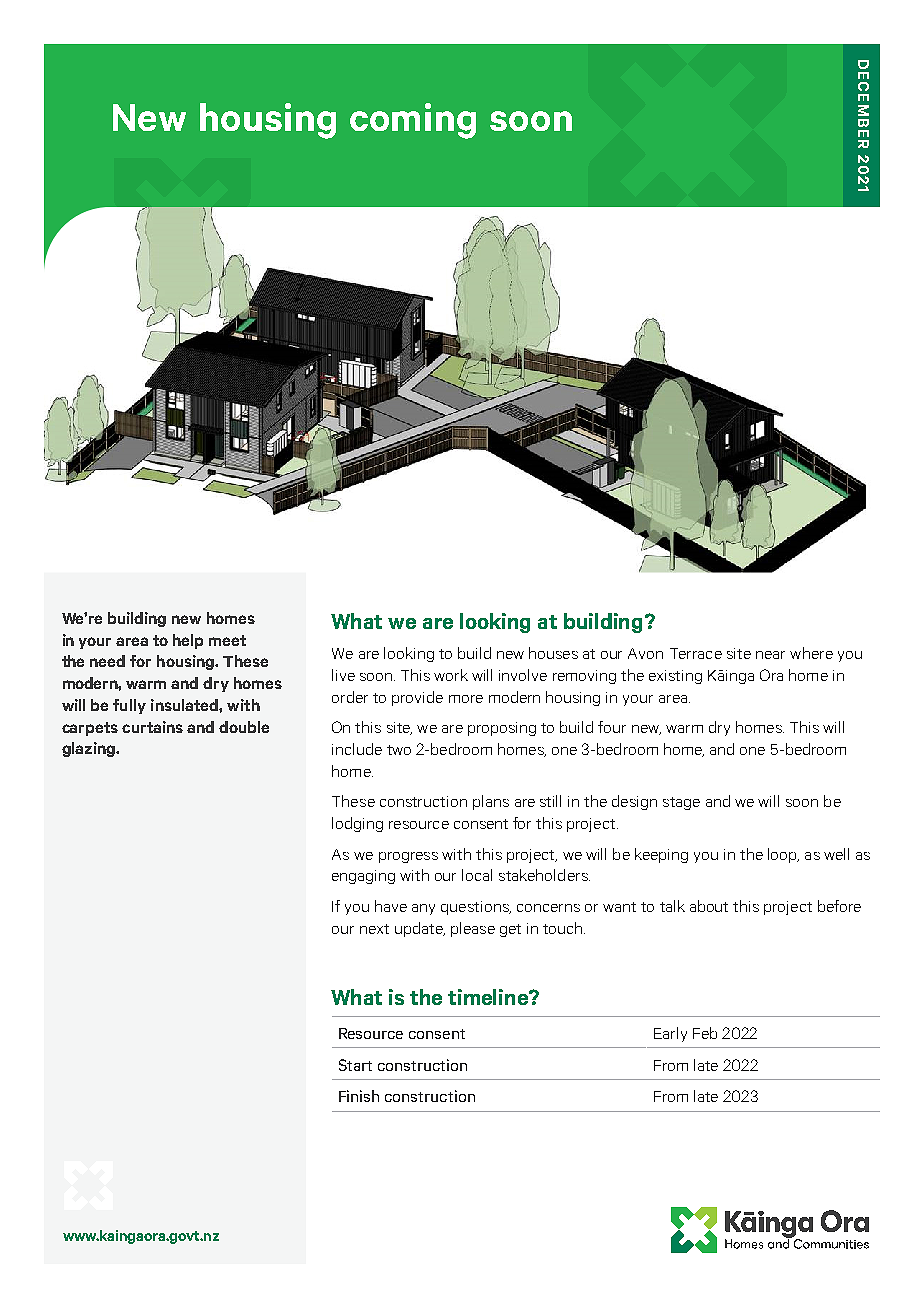  I want to click on existing, so click(675, 677).
